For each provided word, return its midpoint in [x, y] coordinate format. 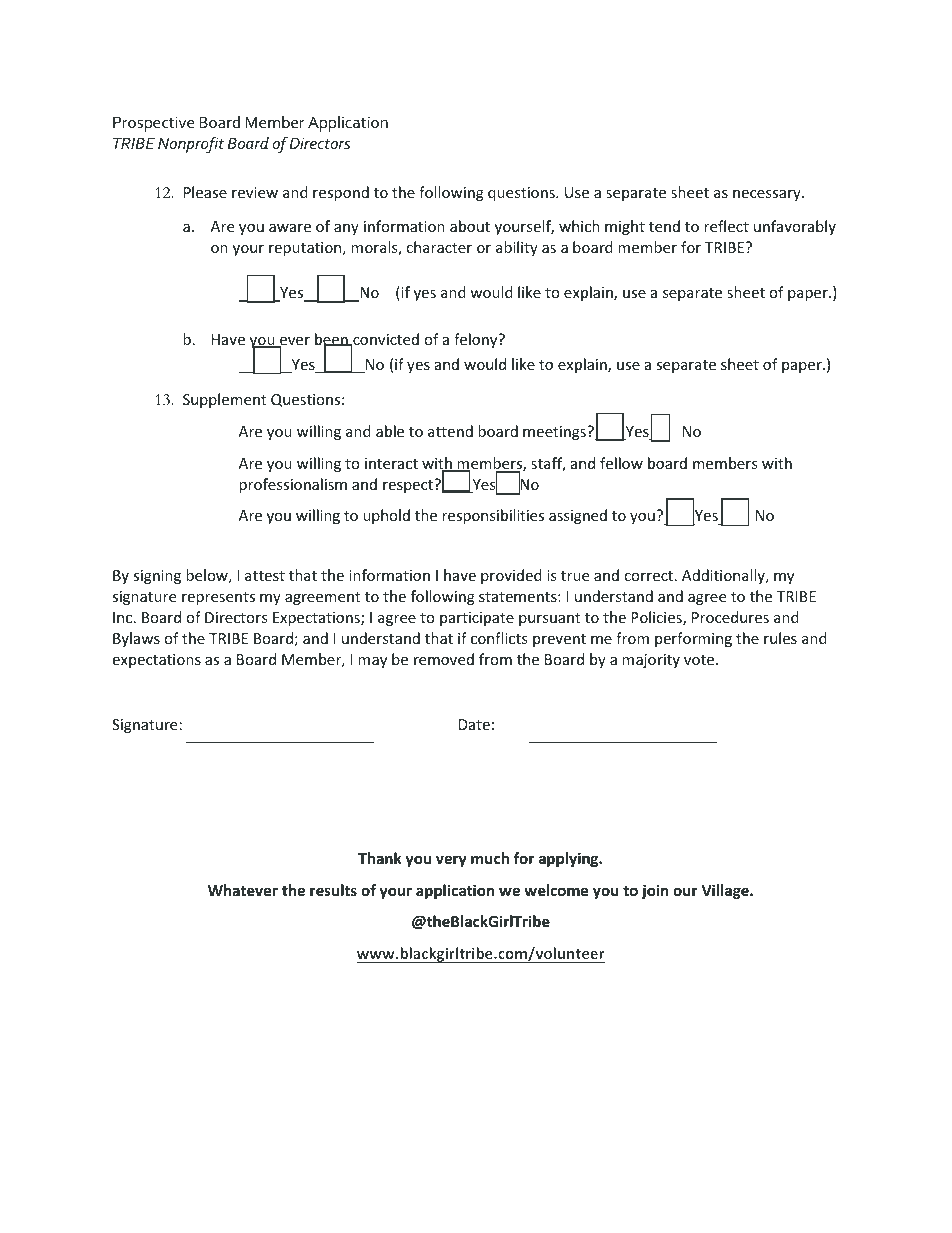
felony [477, 340]
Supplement [224, 400]
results [333, 890]
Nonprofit [191, 144]
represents [218, 598]
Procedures [730, 617]
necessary [768, 195]
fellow [621, 463]
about [470, 226]
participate [477, 619]
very [451, 861]
